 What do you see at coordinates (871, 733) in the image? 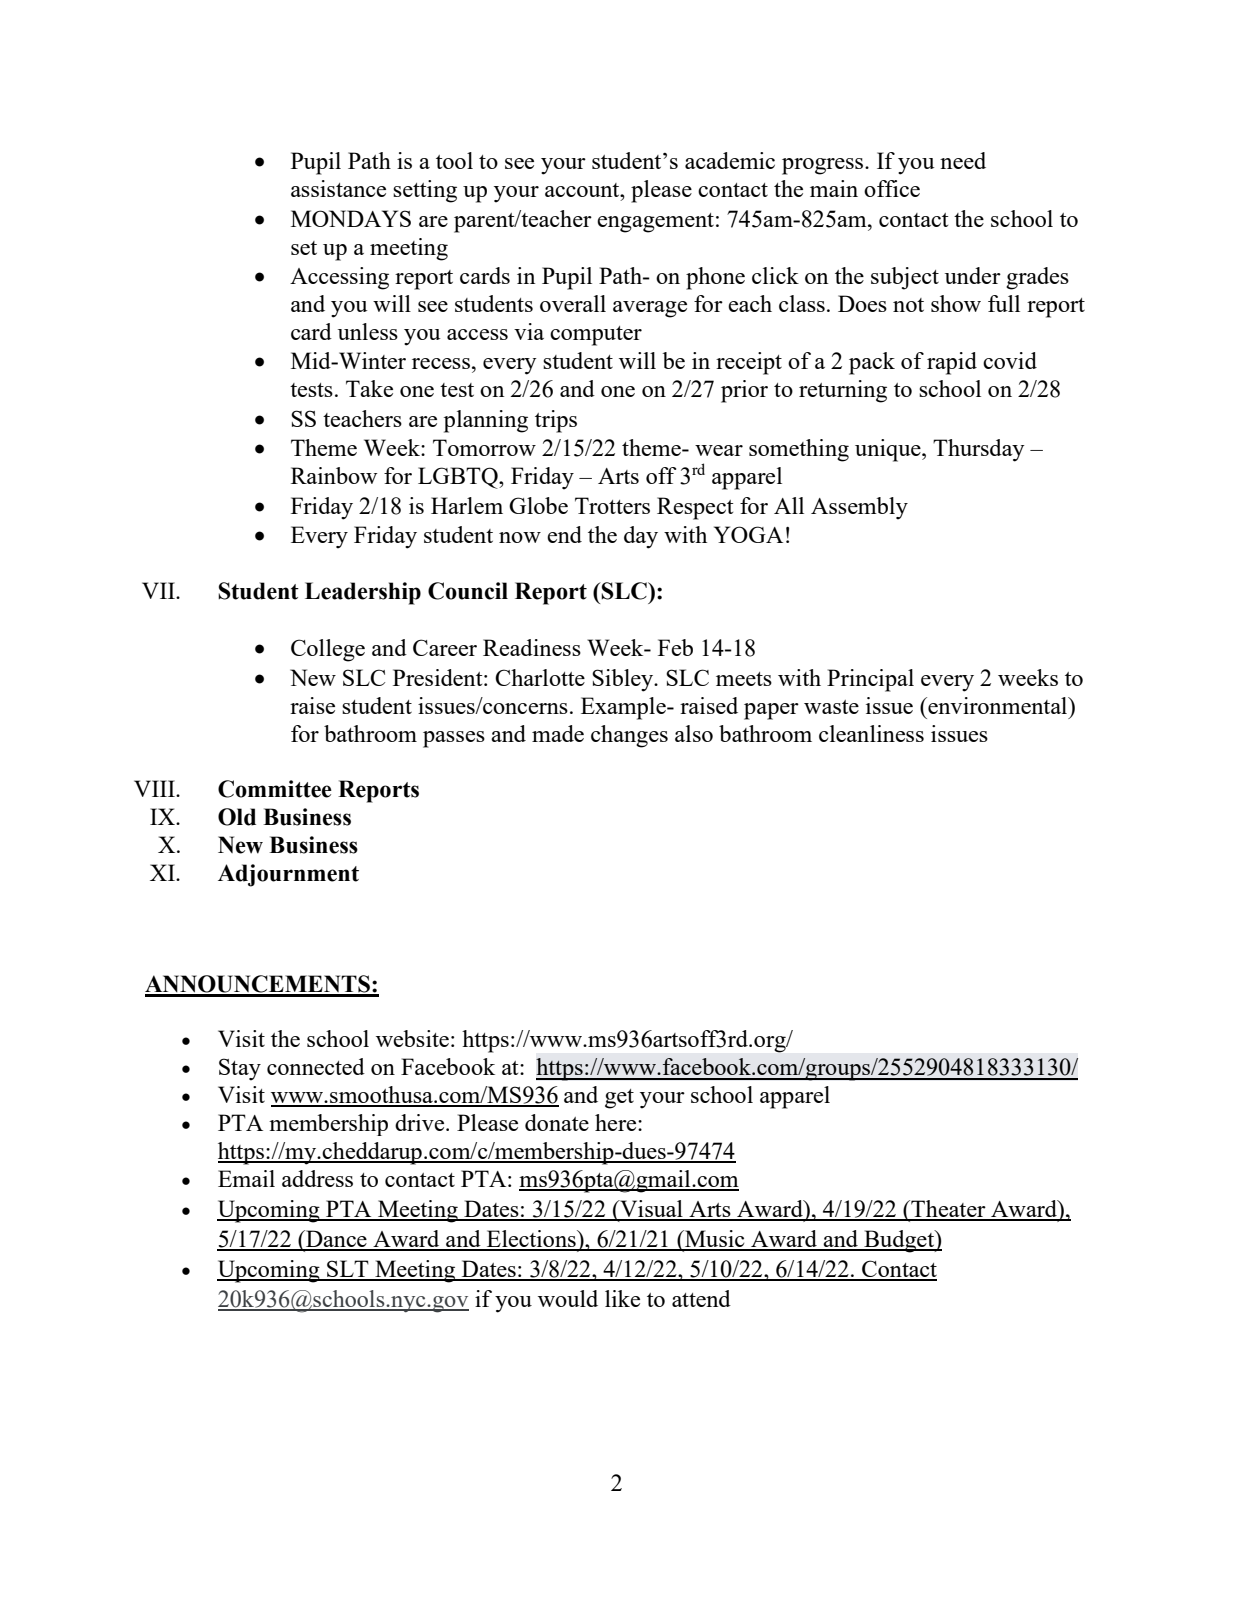
I see `cleanliness` at bounding box center [871, 733].
